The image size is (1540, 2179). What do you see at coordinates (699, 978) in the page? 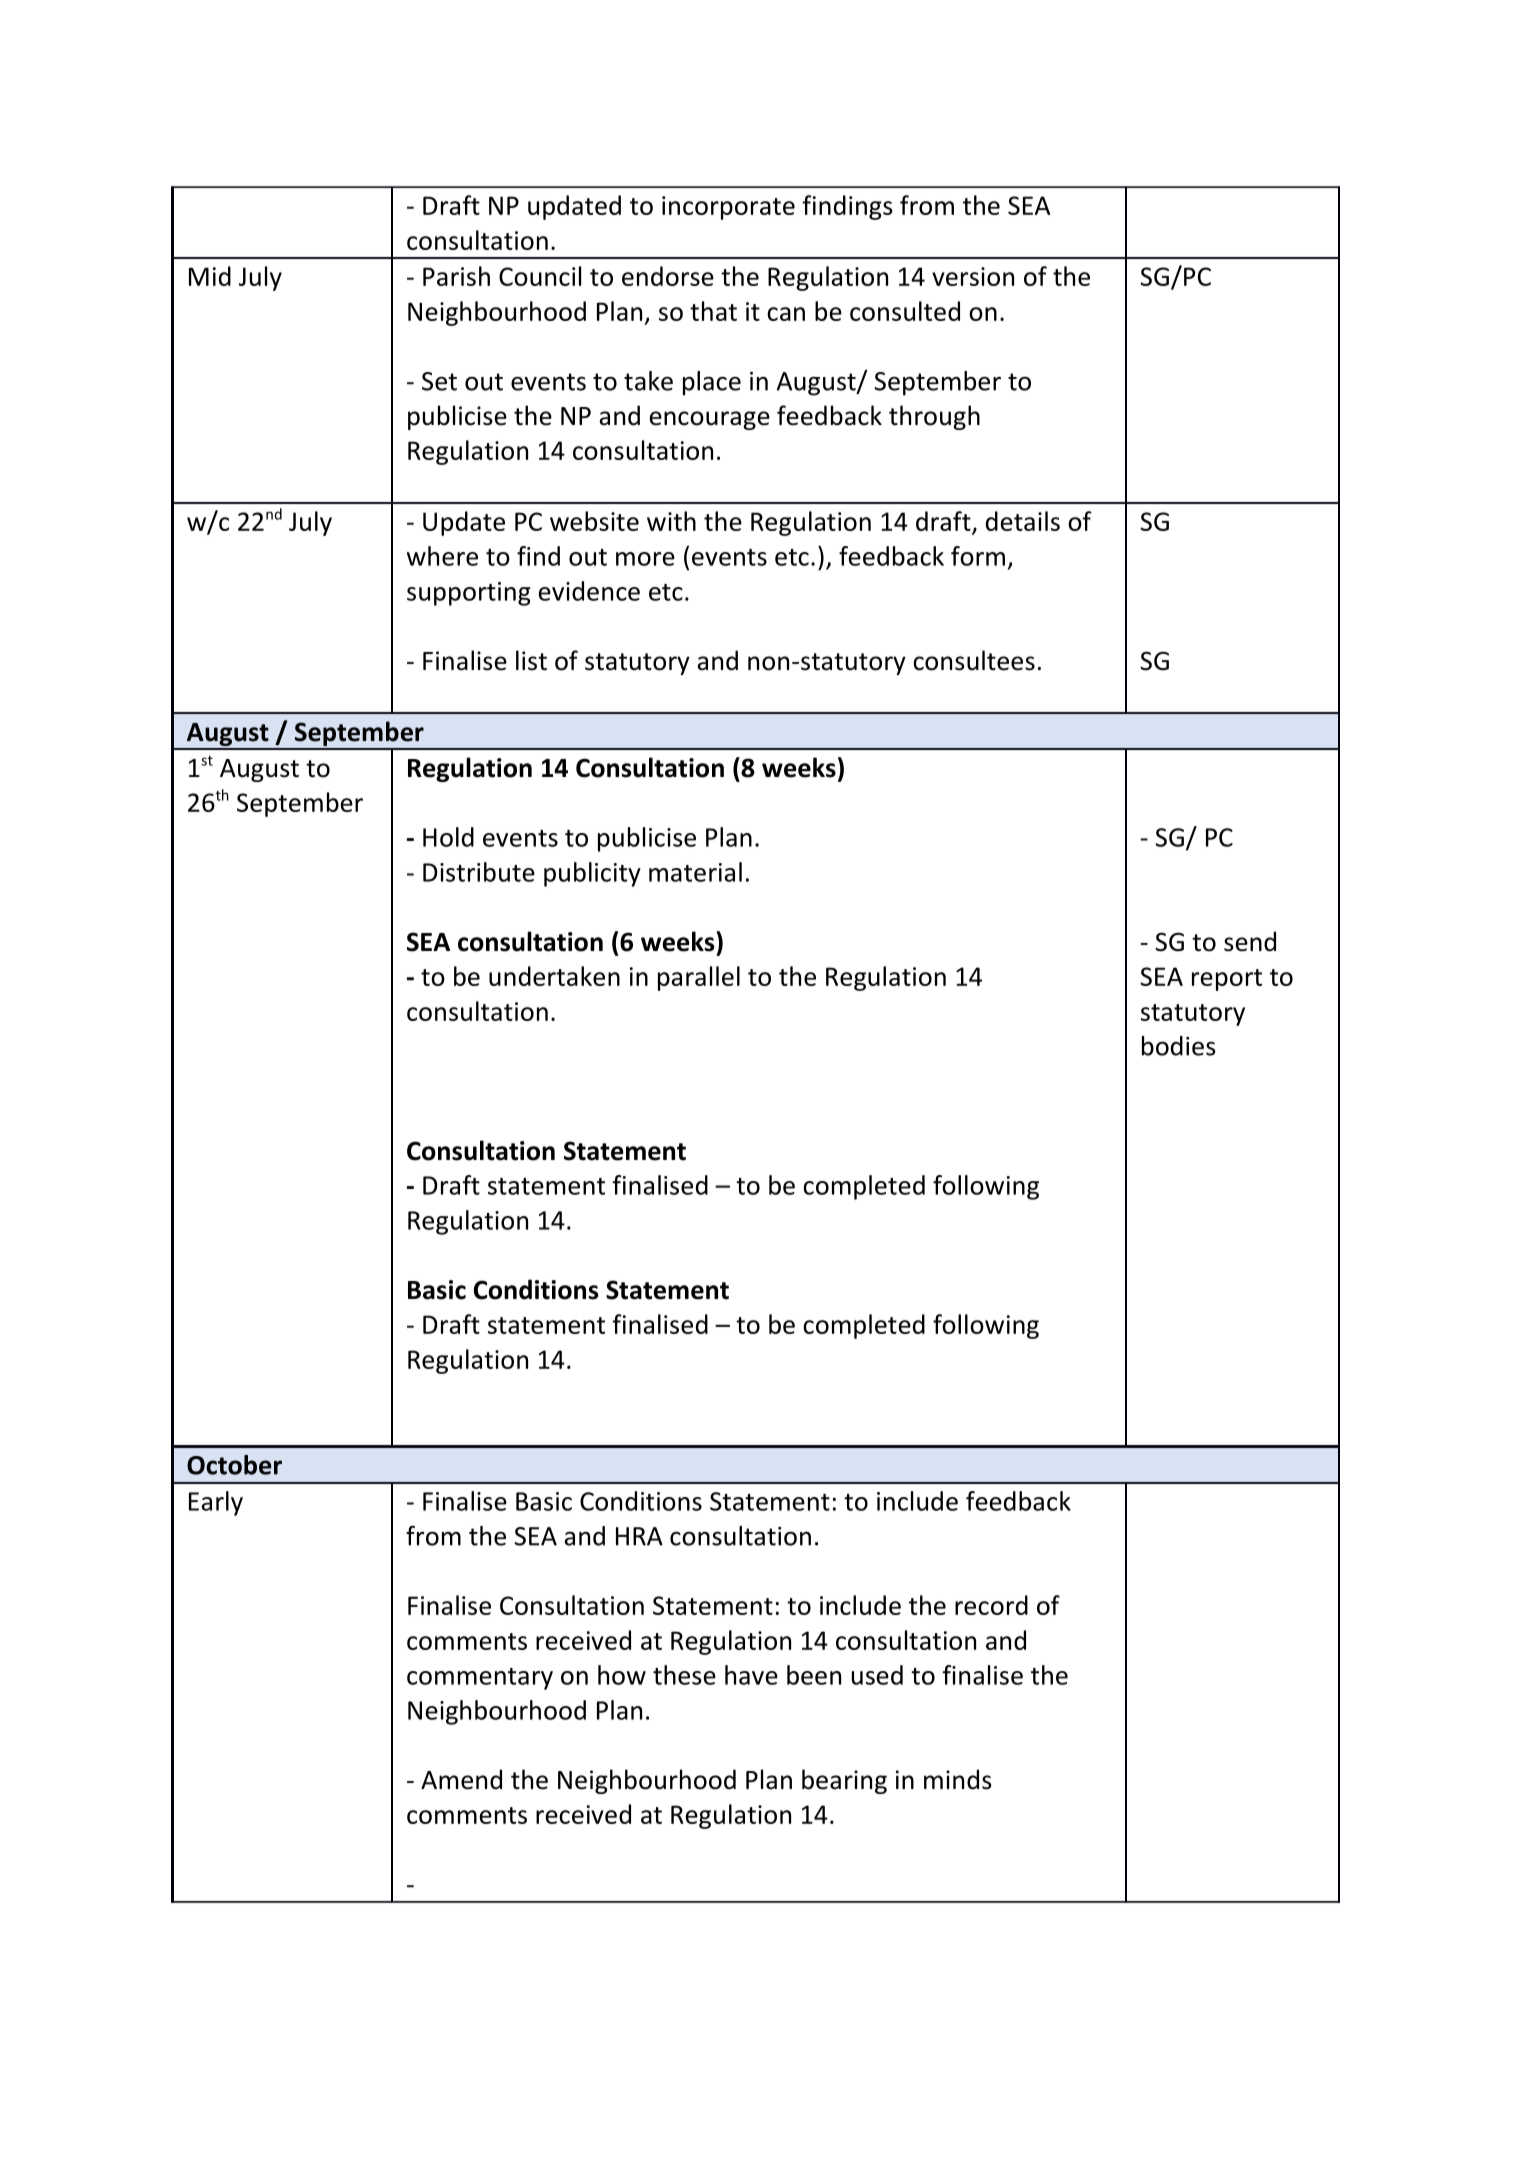
I see `parallel` at bounding box center [699, 978].
